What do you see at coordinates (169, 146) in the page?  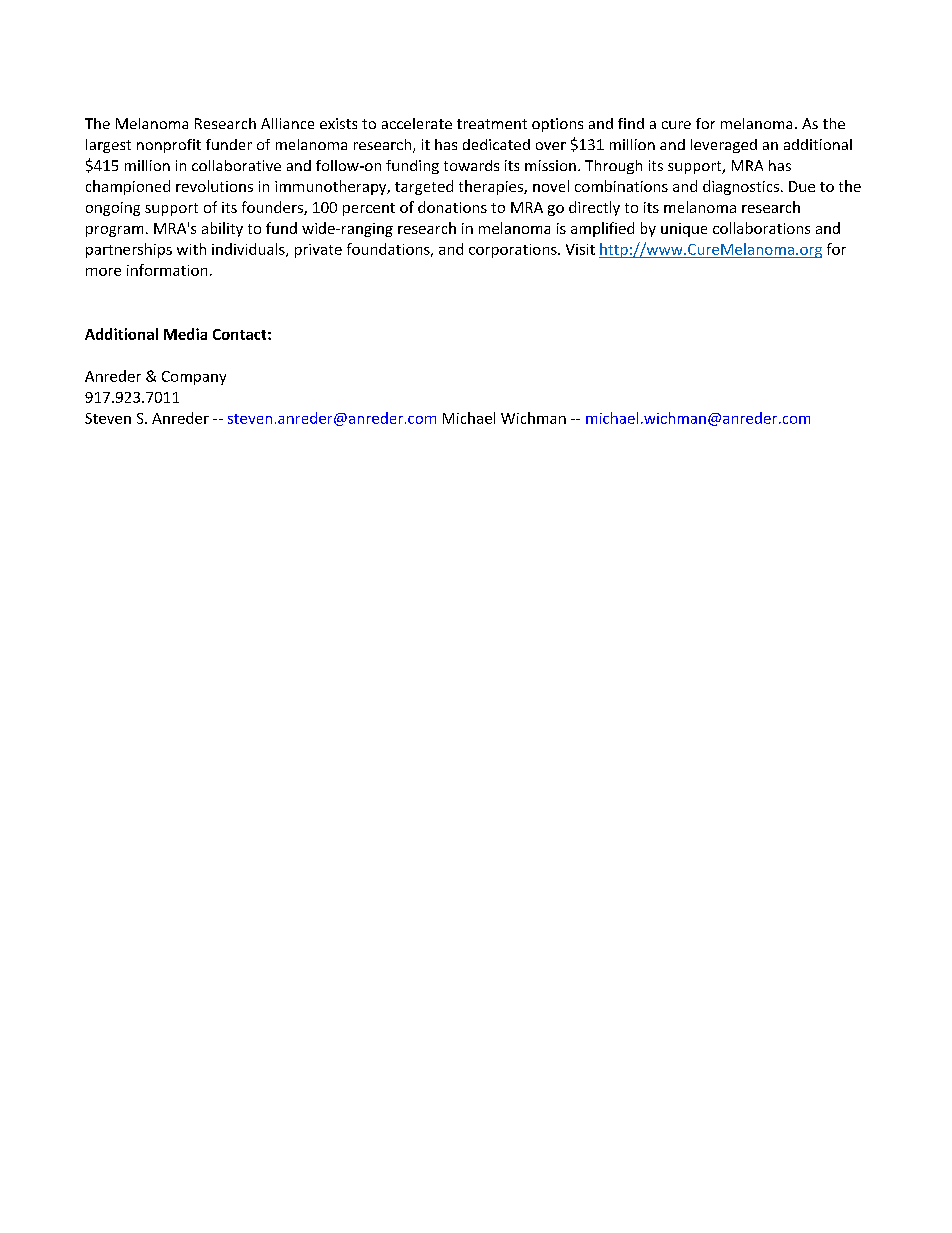 I see `nonprofit` at bounding box center [169, 146].
